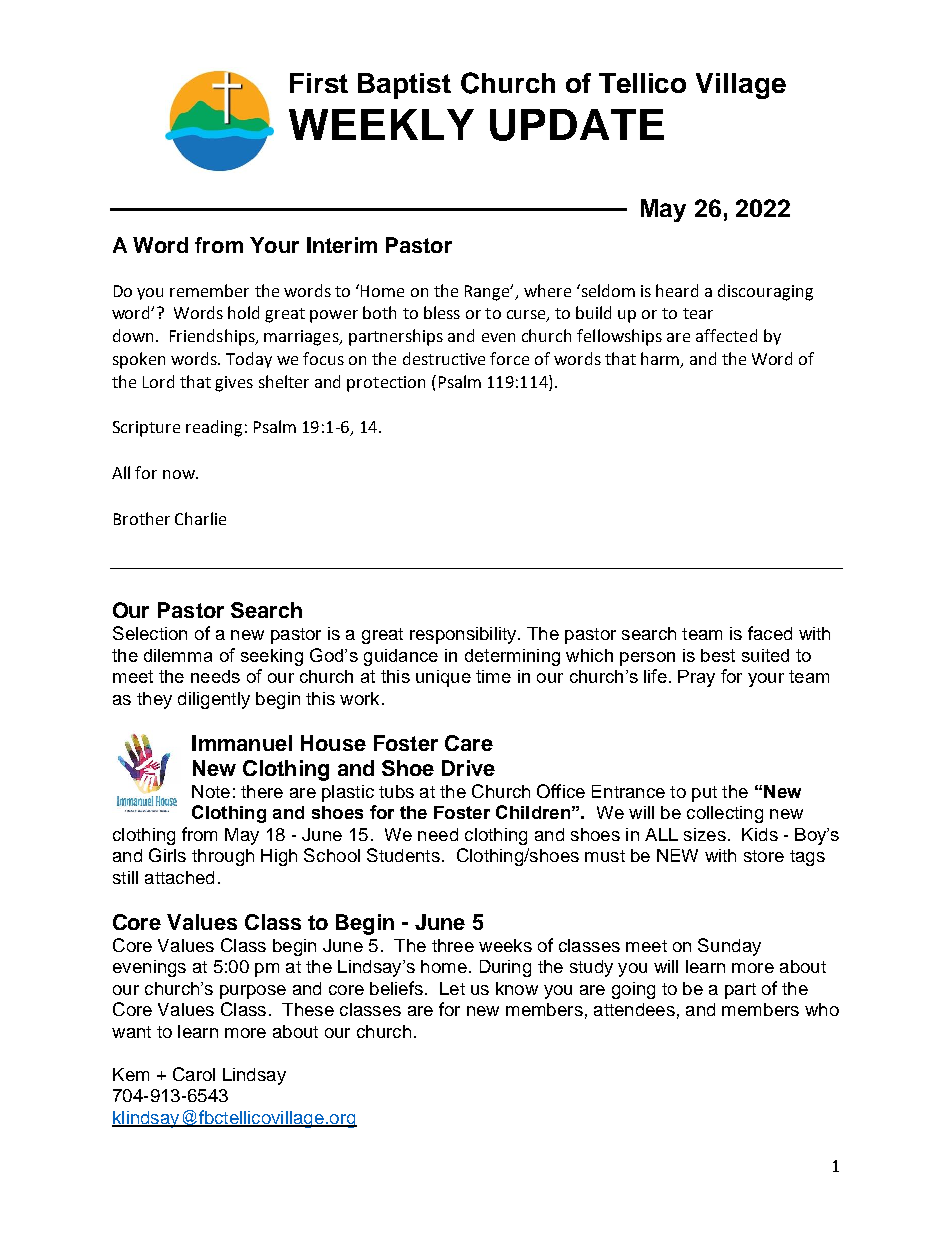  I want to click on Pray, so click(696, 678).
